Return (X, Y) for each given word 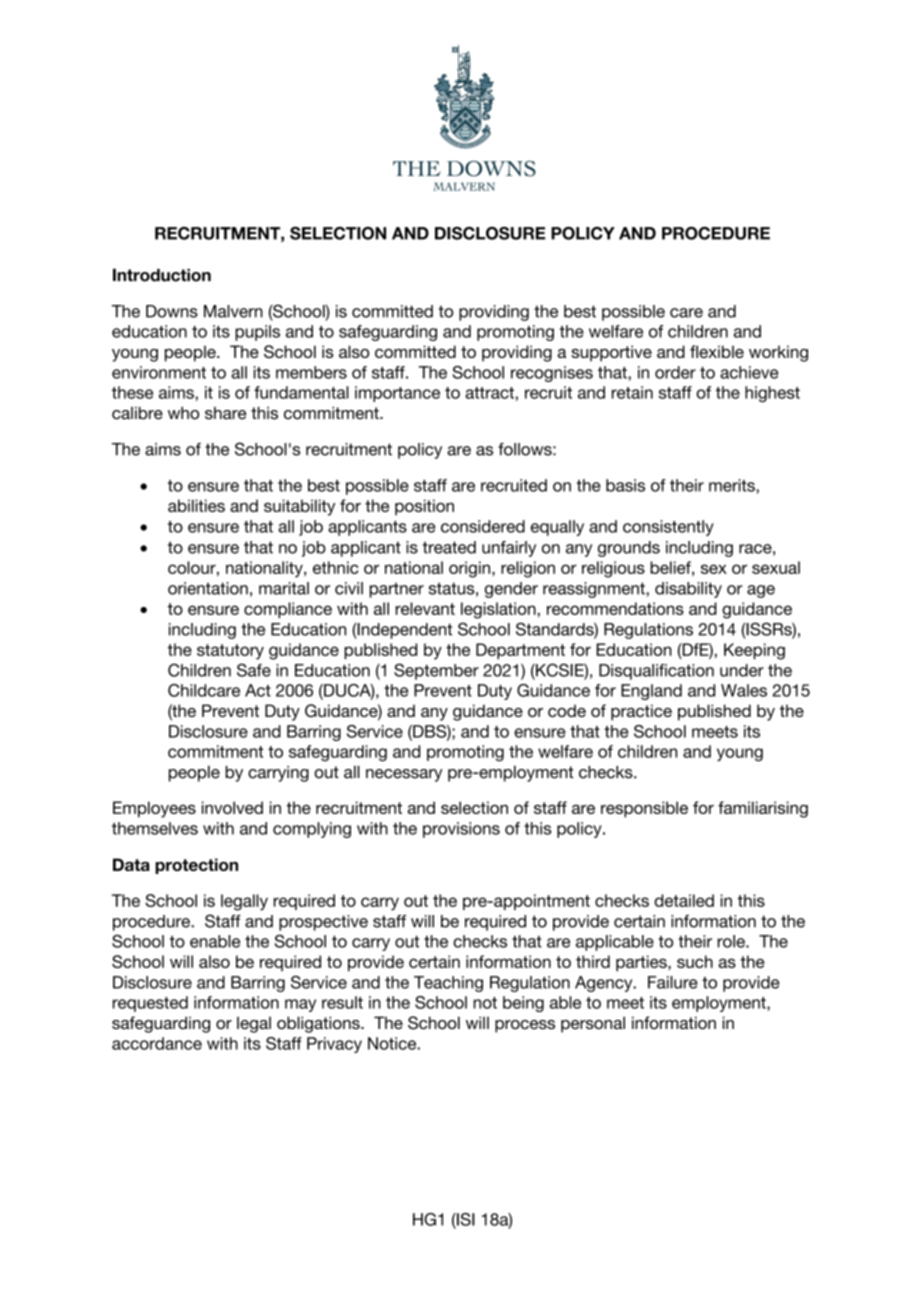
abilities (196, 505)
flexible (717, 351)
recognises (552, 374)
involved (232, 807)
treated (449, 547)
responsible (644, 809)
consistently (668, 528)
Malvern (233, 311)
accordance (157, 1043)
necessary (404, 775)
